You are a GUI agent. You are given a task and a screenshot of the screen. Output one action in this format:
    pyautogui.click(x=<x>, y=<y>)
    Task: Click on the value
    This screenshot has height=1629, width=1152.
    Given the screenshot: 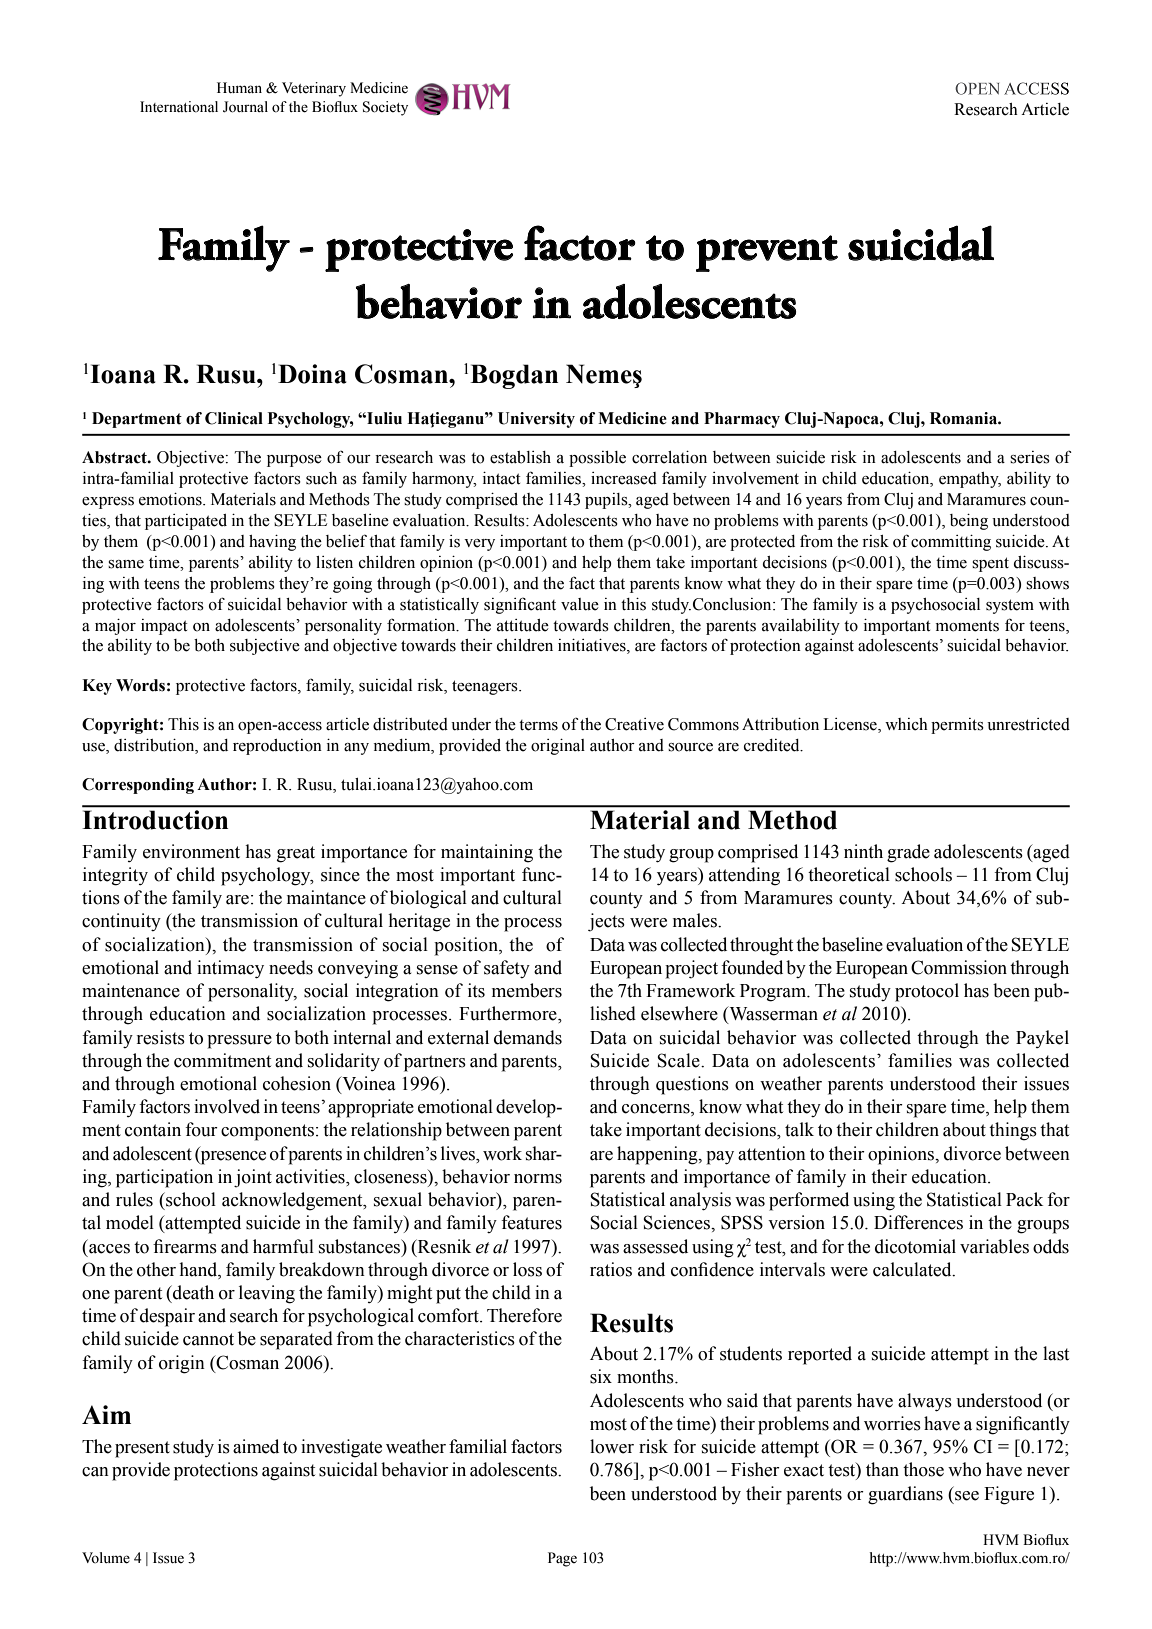 What is the action you would take?
    pyautogui.click(x=580, y=604)
